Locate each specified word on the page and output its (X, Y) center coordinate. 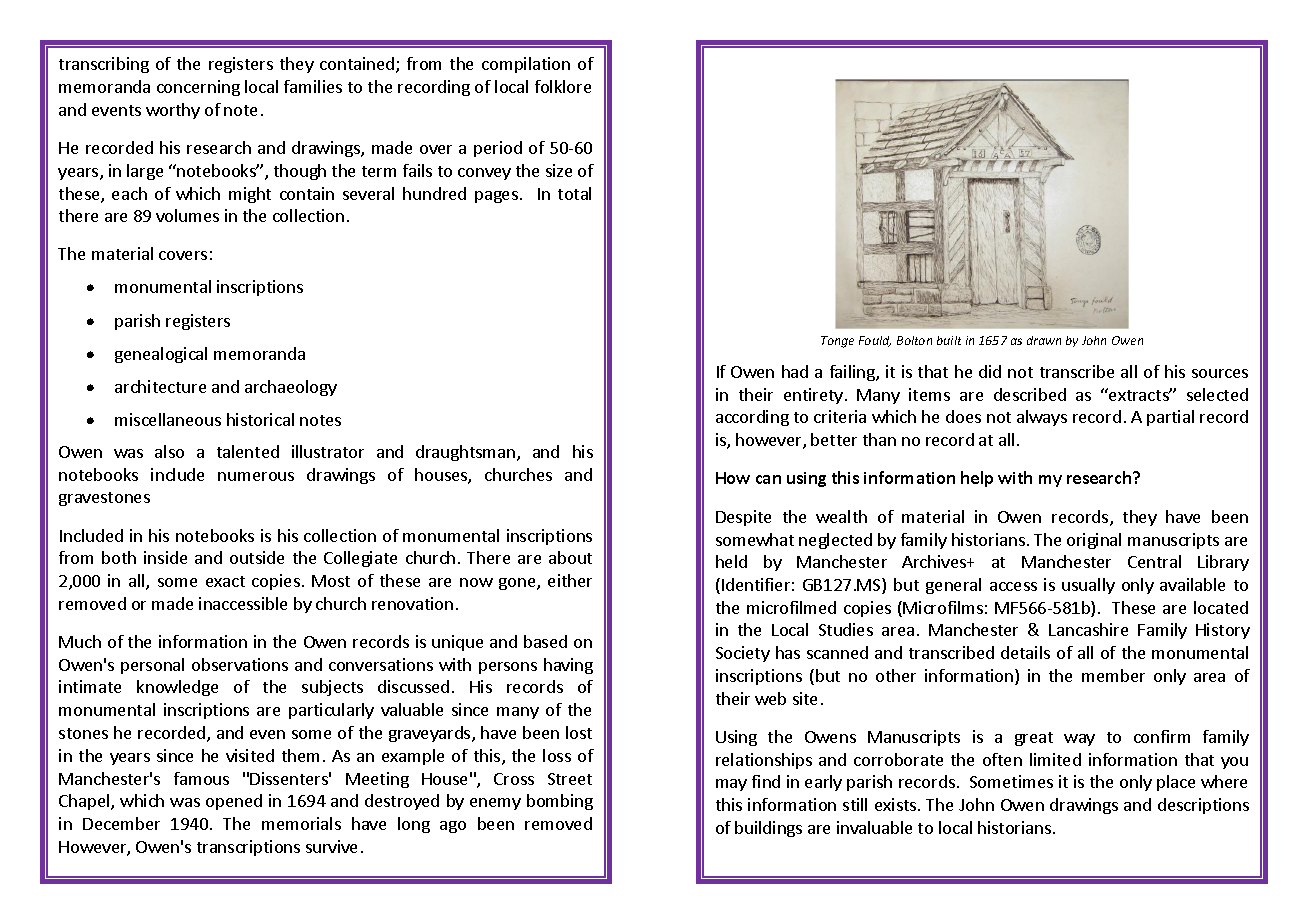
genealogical (161, 355)
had (795, 371)
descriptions (1203, 806)
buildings (768, 829)
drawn (1044, 340)
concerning (198, 88)
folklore (563, 86)
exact (225, 581)
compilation (526, 65)
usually (1088, 586)
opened (234, 802)
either (570, 580)
